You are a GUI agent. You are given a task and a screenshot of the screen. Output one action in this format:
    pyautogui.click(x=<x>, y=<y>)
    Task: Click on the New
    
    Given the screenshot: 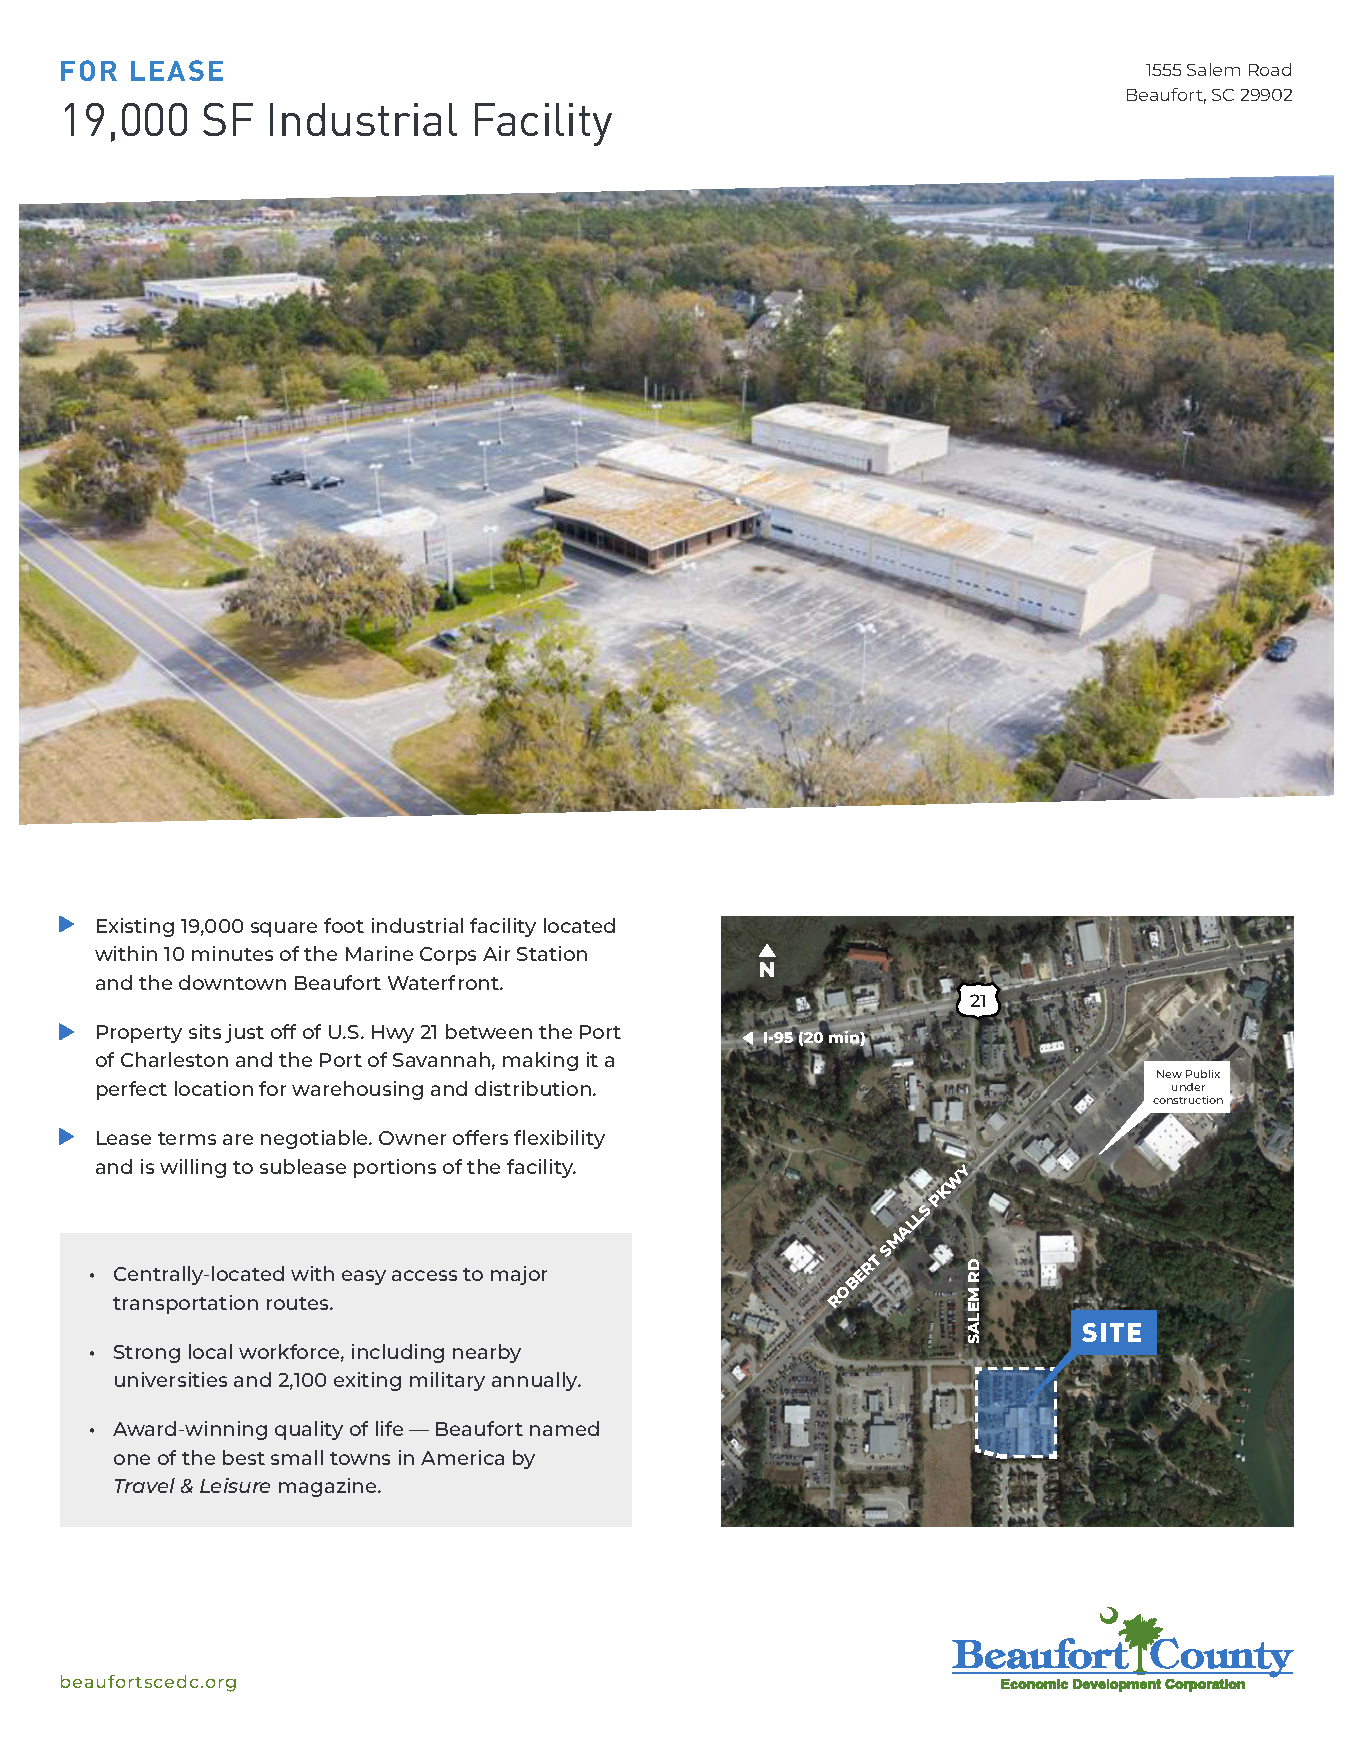 What is the action you would take?
    pyautogui.click(x=1169, y=1074)
